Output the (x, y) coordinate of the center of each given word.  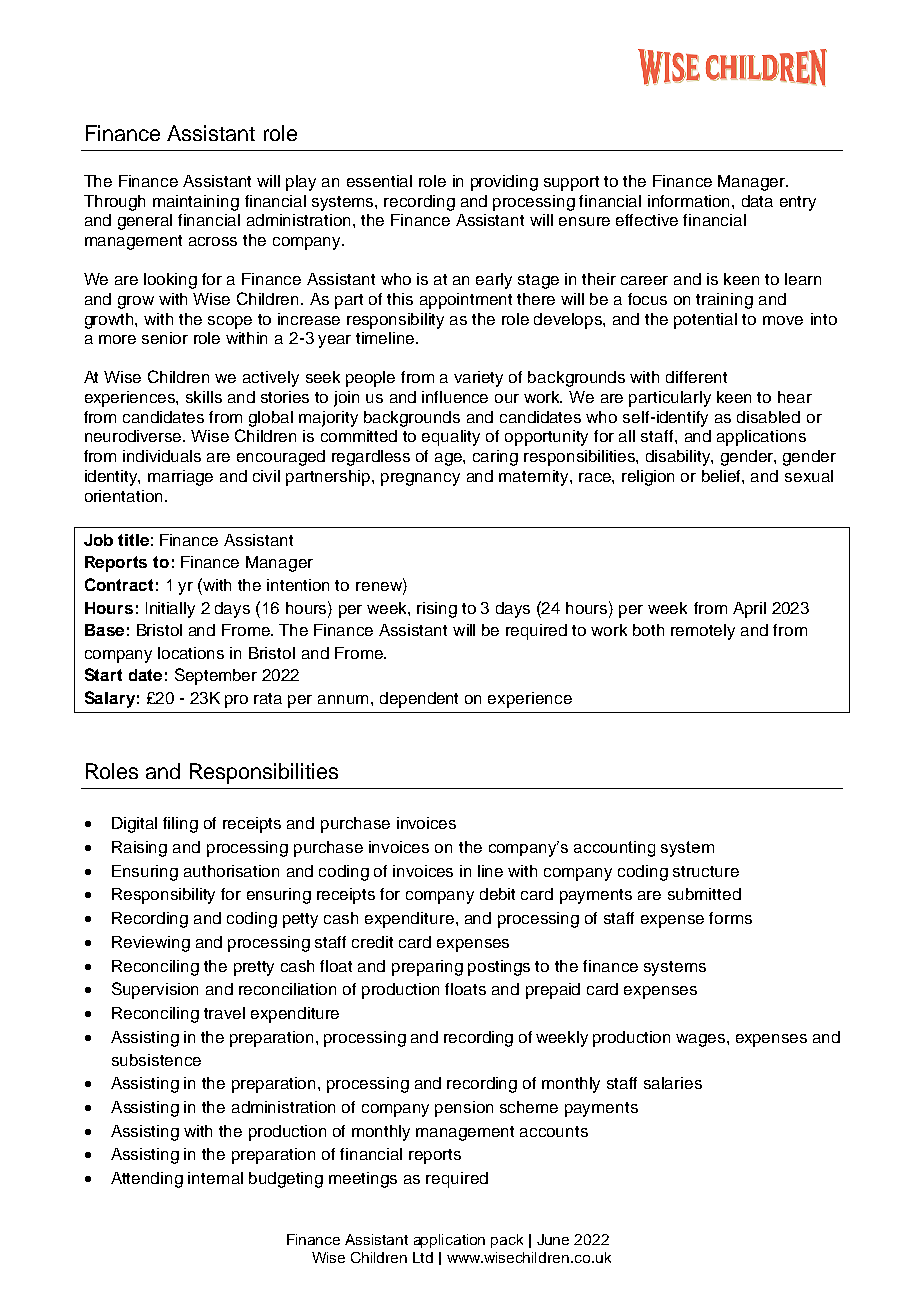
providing (504, 183)
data (757, 201)
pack (507, 1241)
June (553, 1239)
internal (215, 1178)
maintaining (196, 203)
